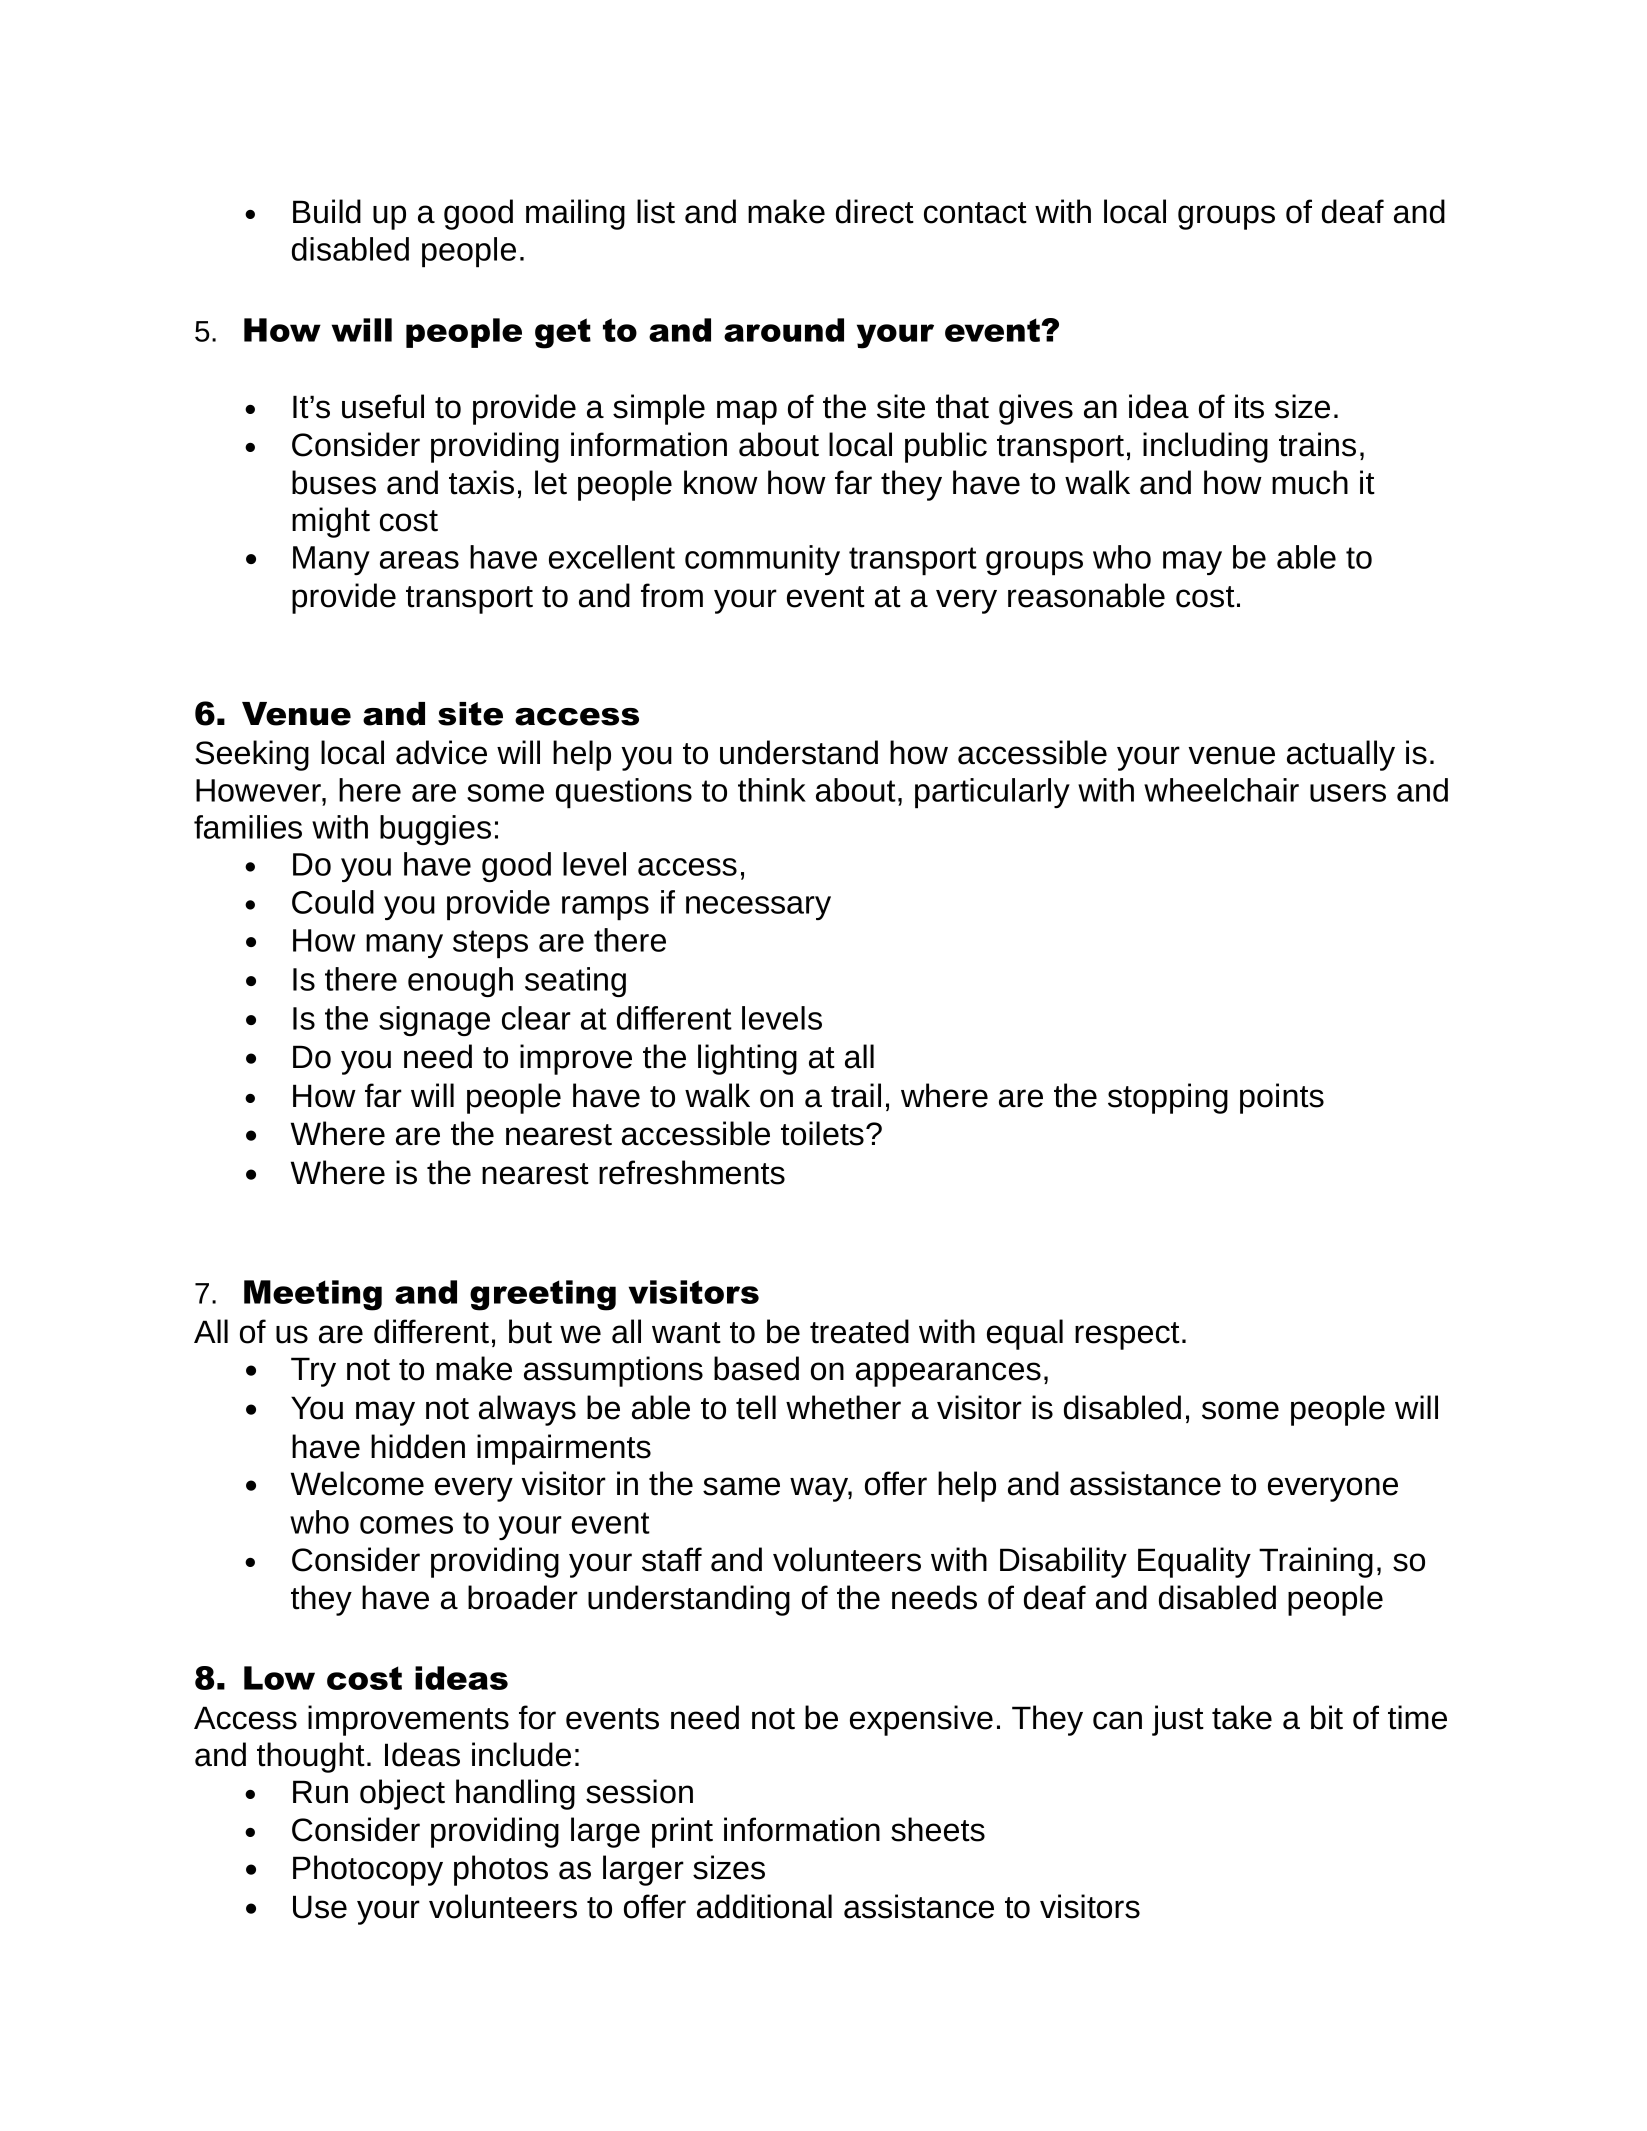 This document has height=2131, width=1647. I want to click on treated, so click(859, 1331).
